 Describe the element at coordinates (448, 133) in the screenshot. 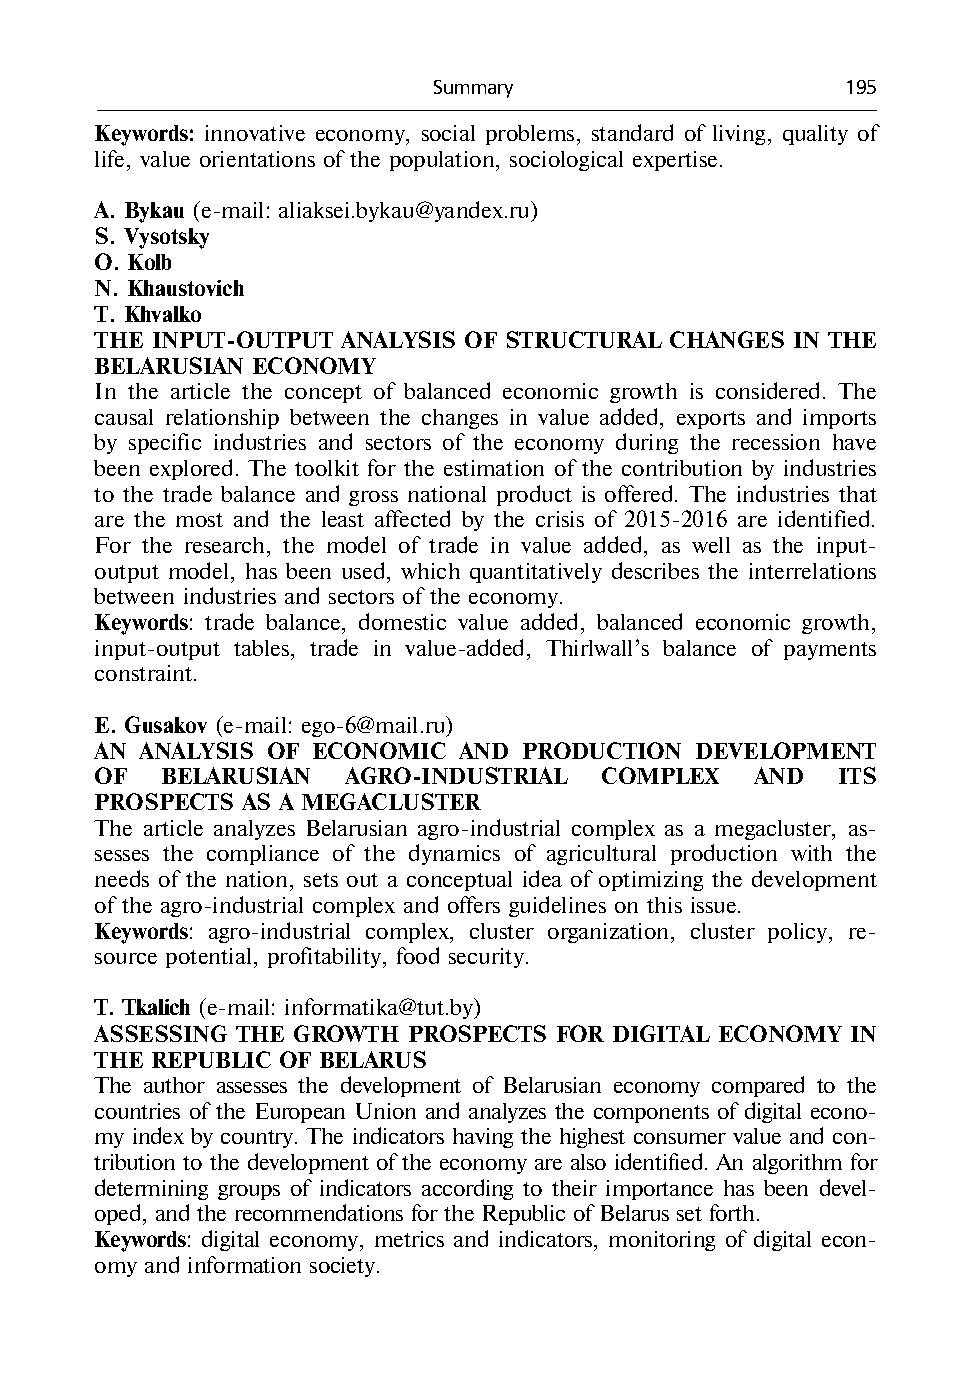

I see `social` at that location.
